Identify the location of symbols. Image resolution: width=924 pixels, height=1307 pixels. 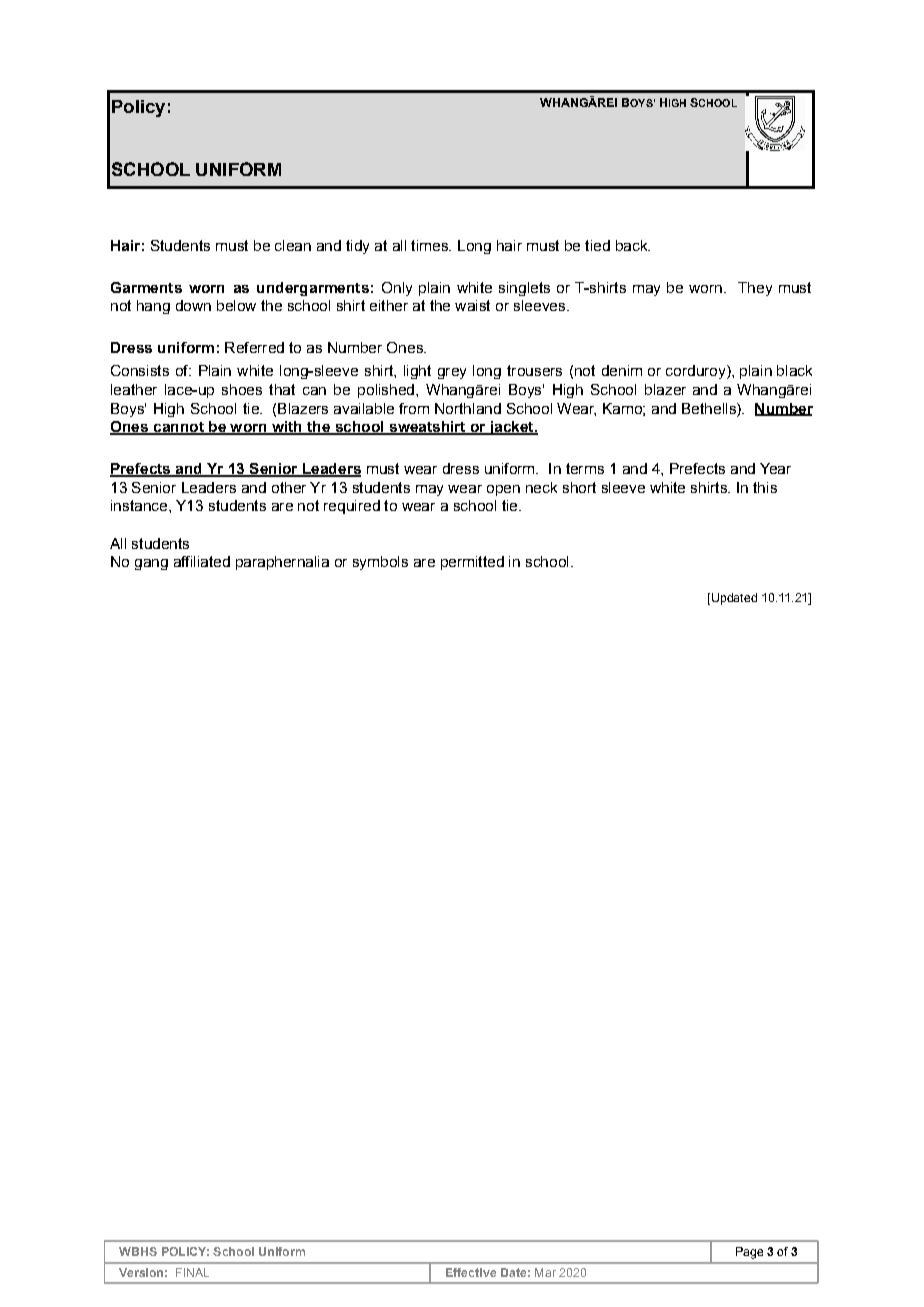
(380, 563).
